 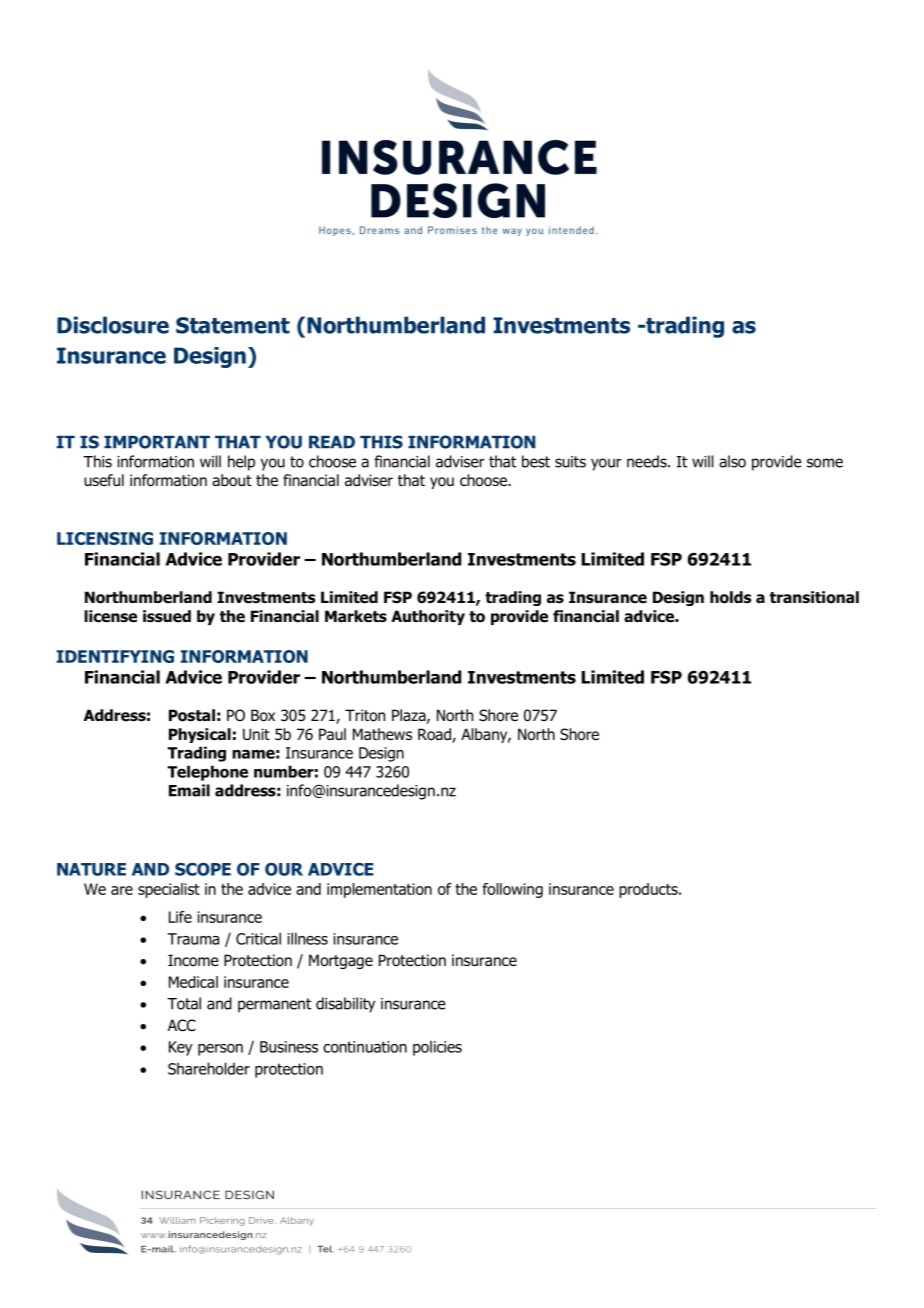 What do you see at coordinates (428, 617) in the screenshot?
I see `Authority` at bounding box center [428, 617].
